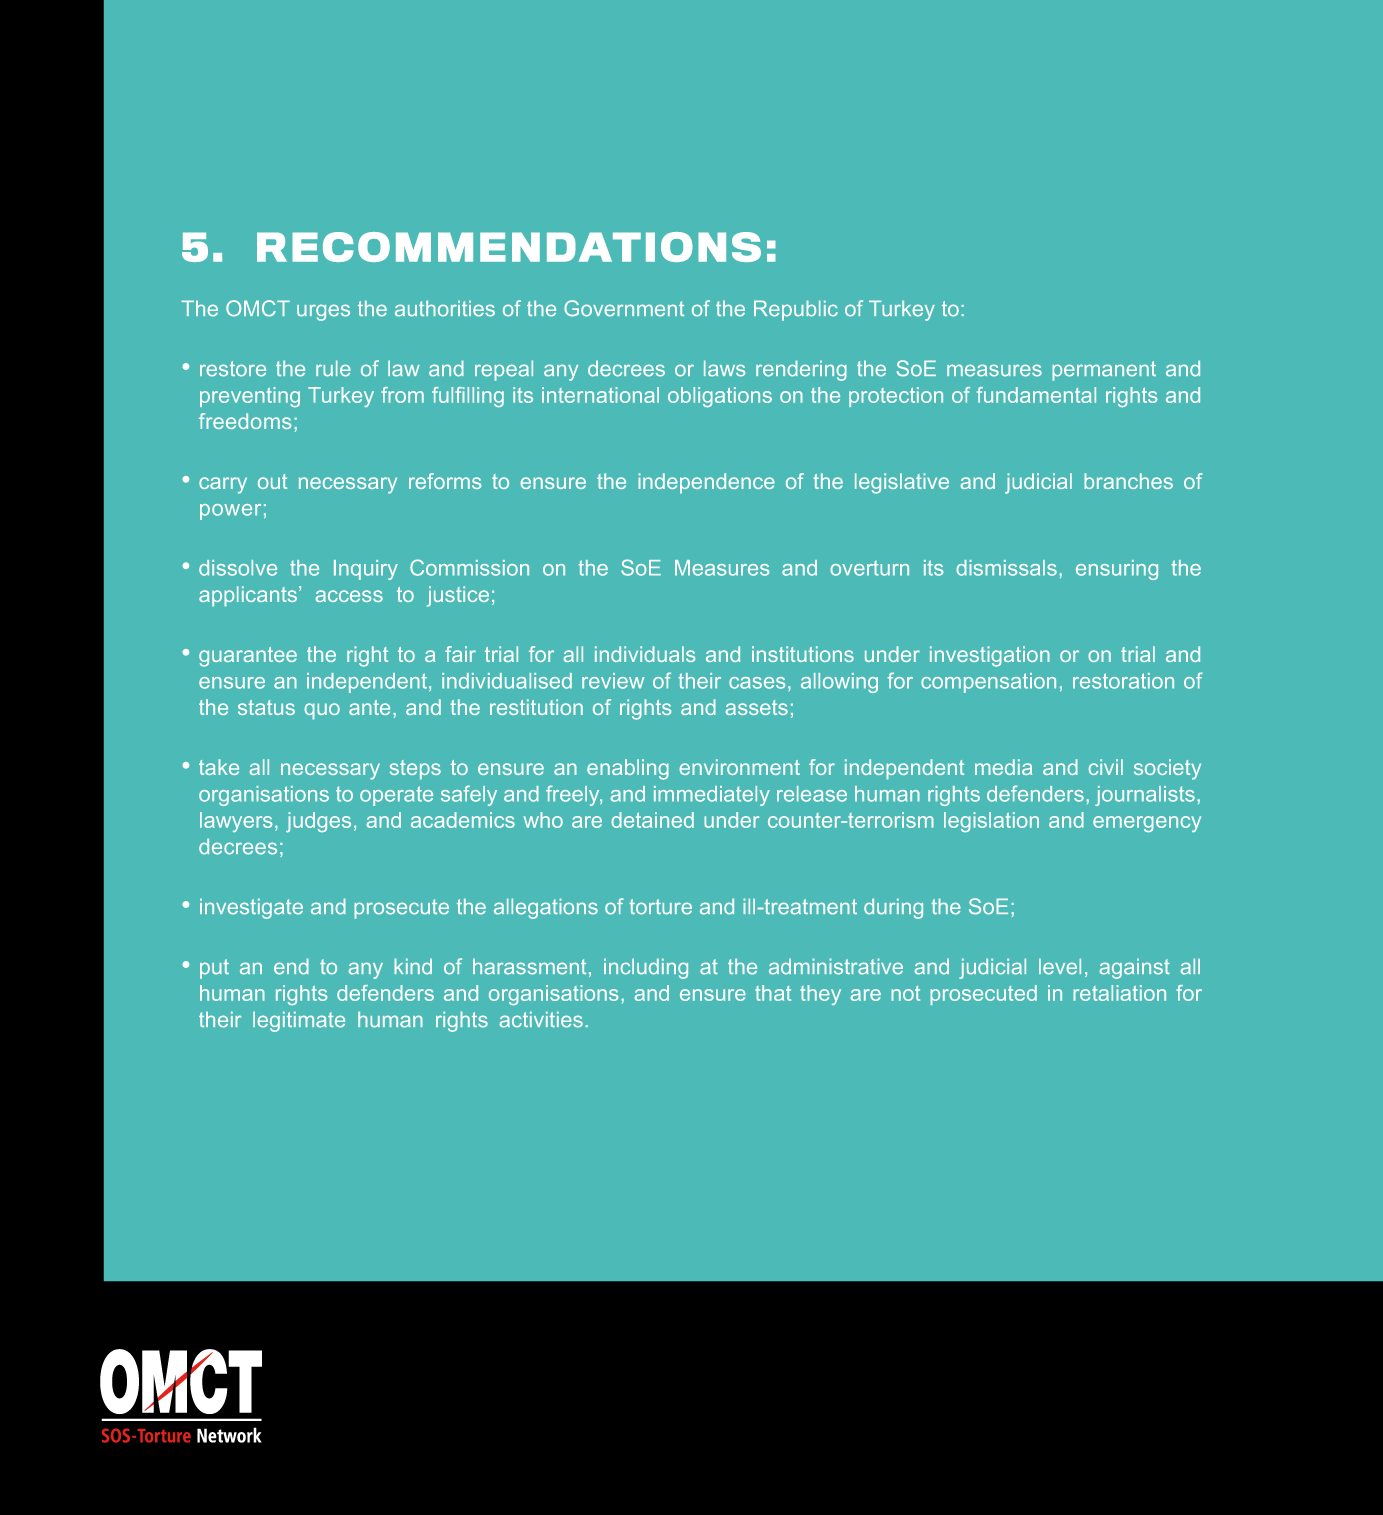 The width and height of the screenshot is (1383, 1515). I want to click on that, so click(773, 993).
